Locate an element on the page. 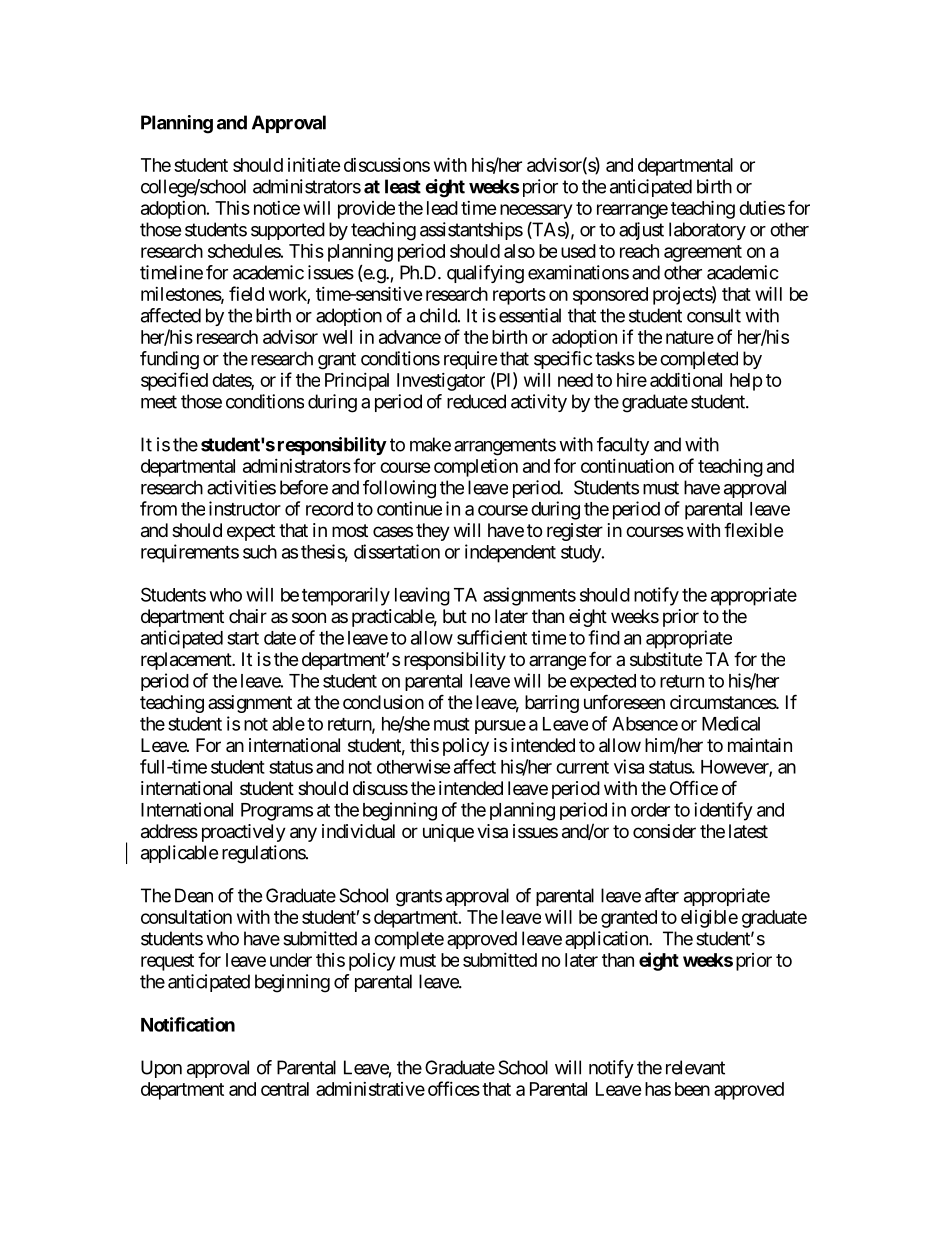  relevant is located at coordinates (695, 1067).
